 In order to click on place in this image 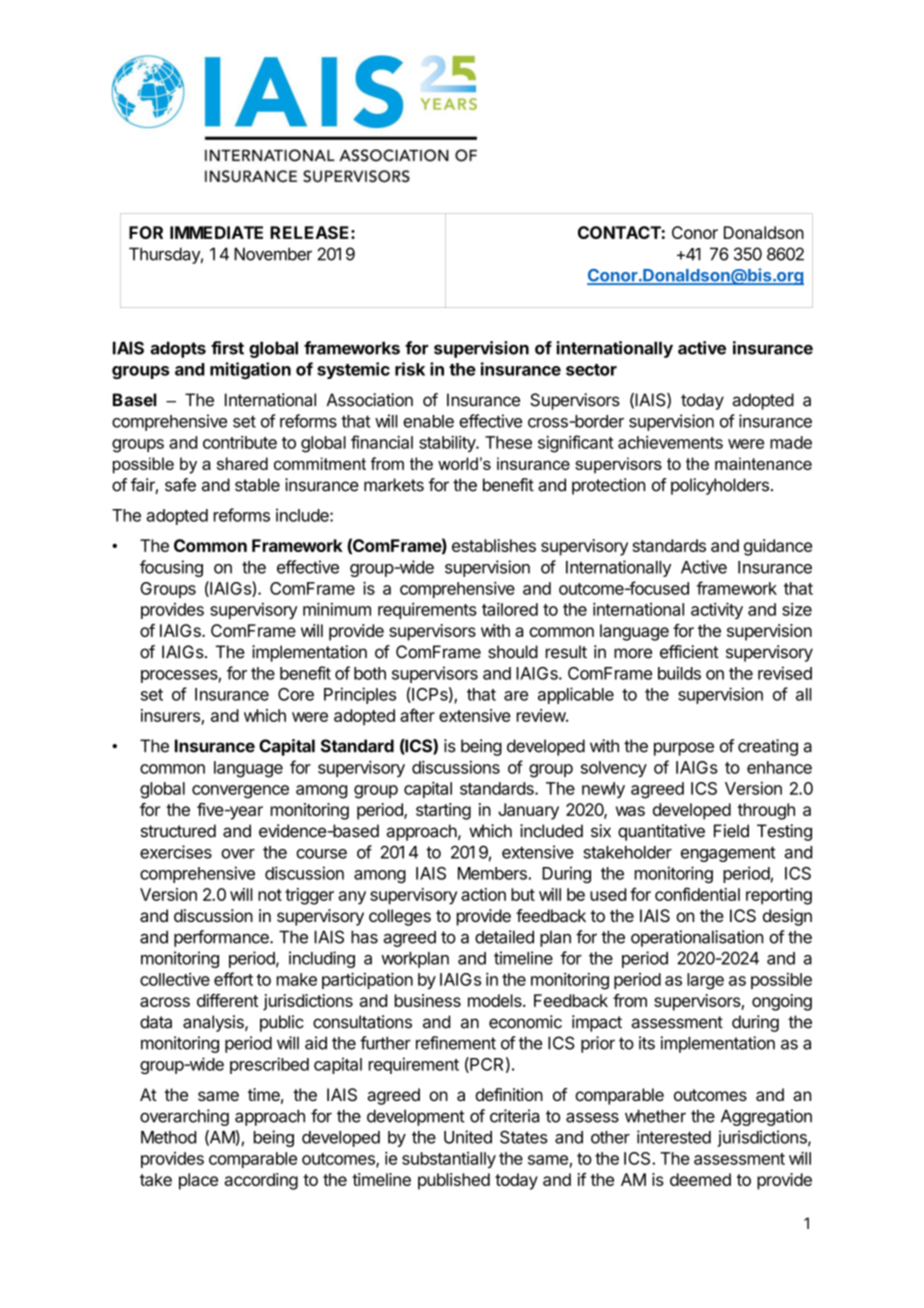, I will do `click(198, 1181)`.
